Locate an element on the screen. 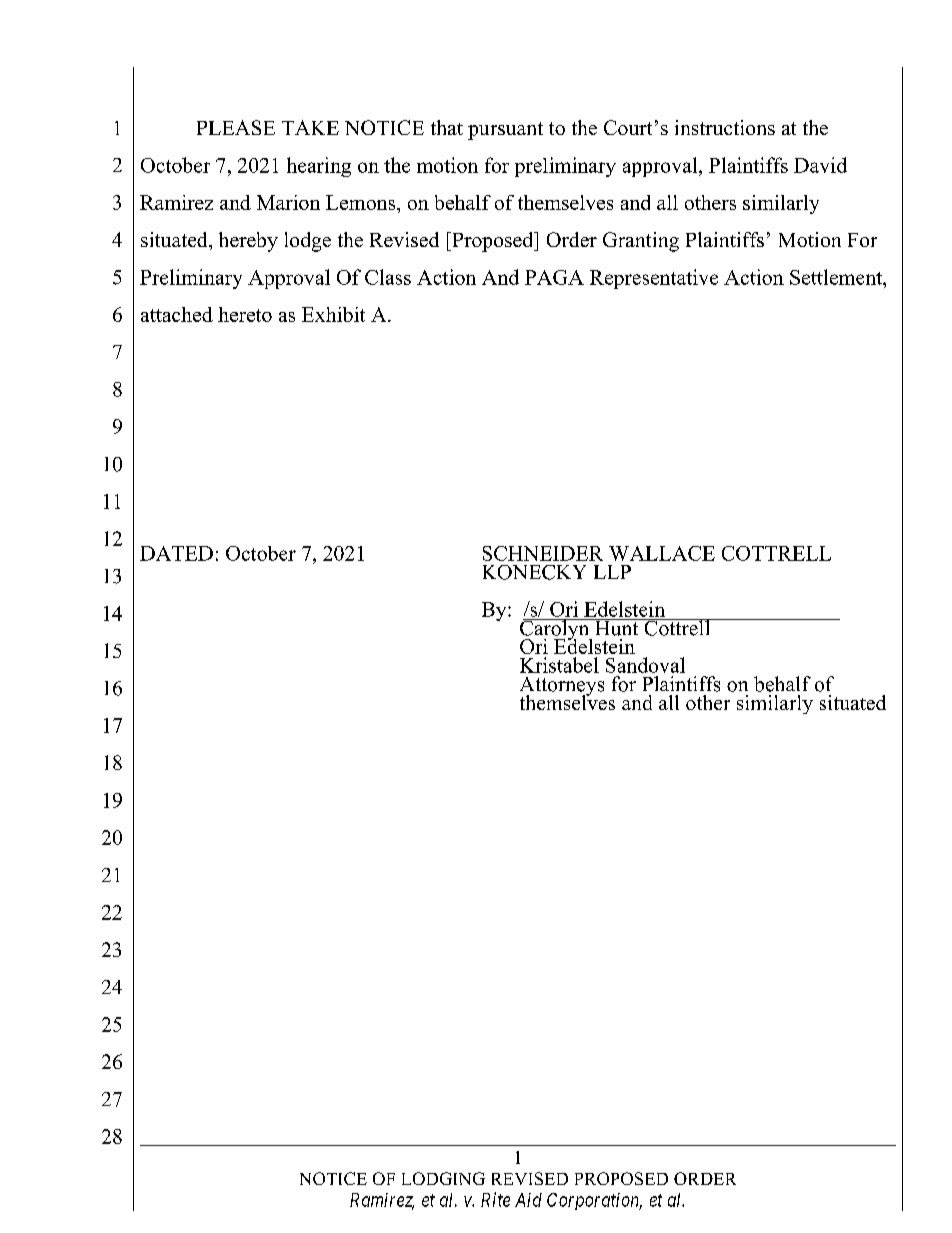 This screenshot has height=1233, width=952. Settlement is located at coordinates (837, 277).
